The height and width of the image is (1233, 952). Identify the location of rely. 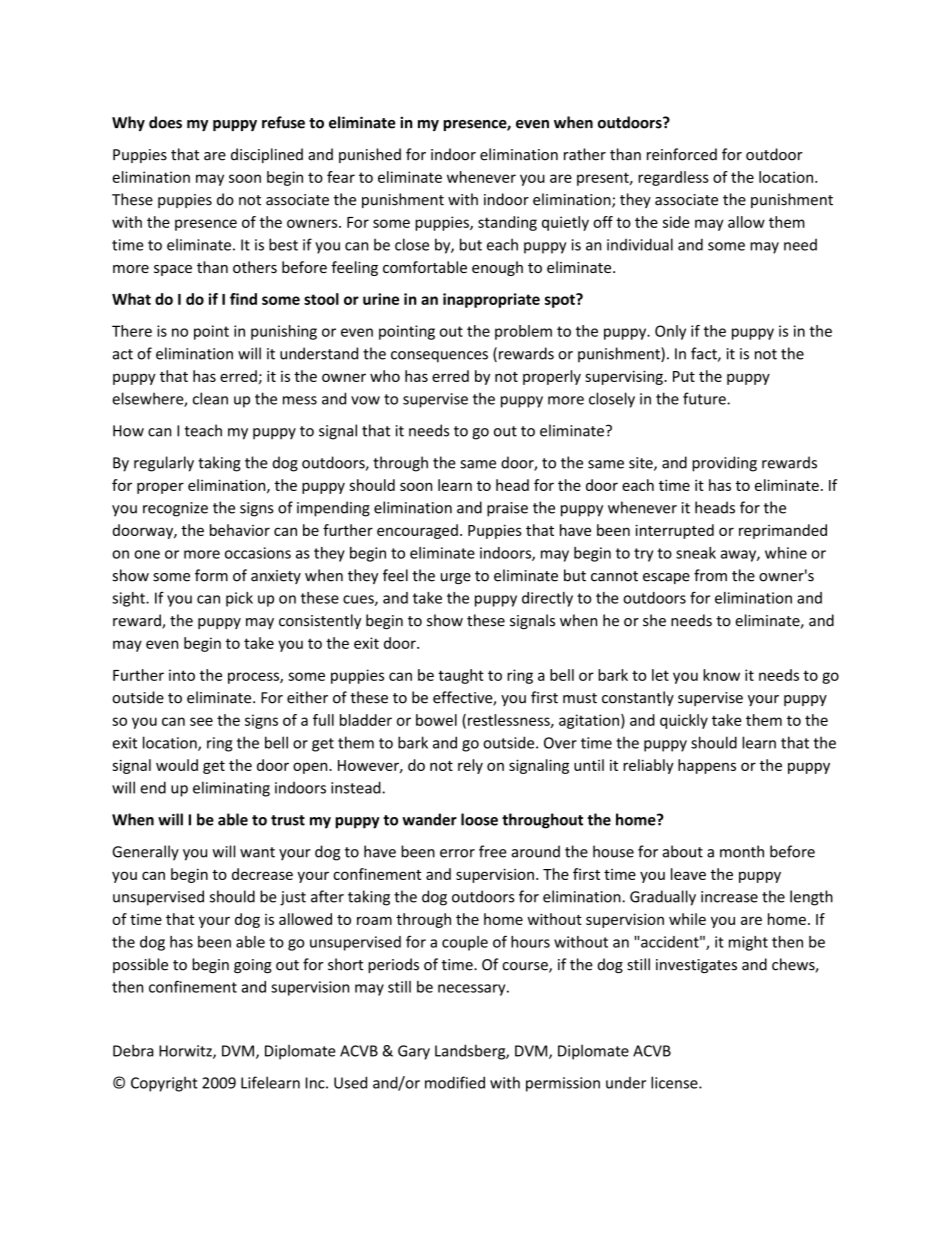
(470, 766).
